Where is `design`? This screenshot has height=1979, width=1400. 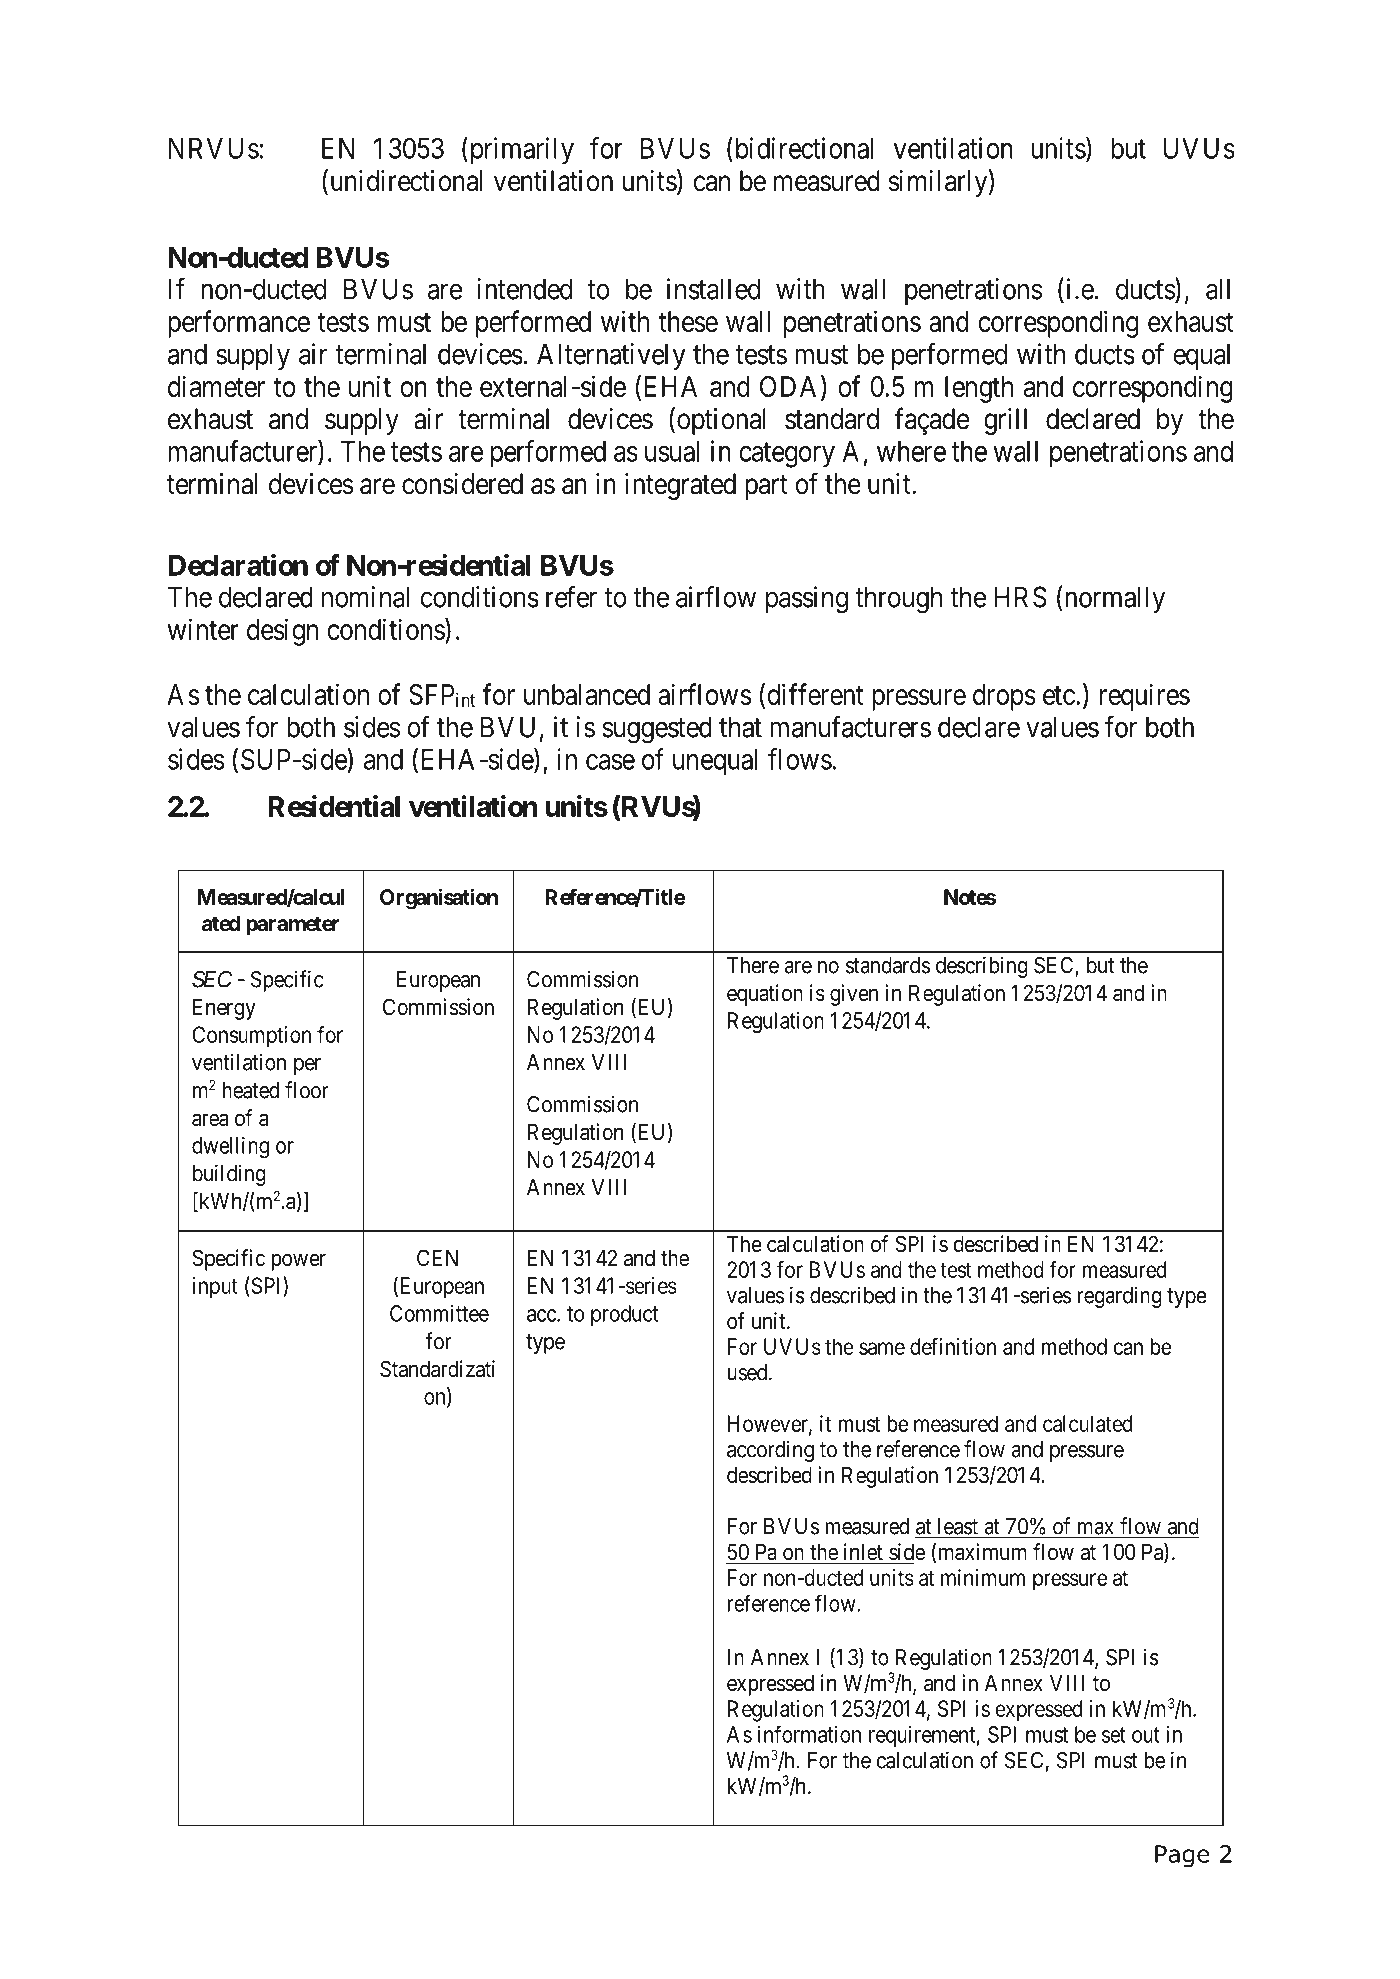 design is located at coordinates (282, 632).
